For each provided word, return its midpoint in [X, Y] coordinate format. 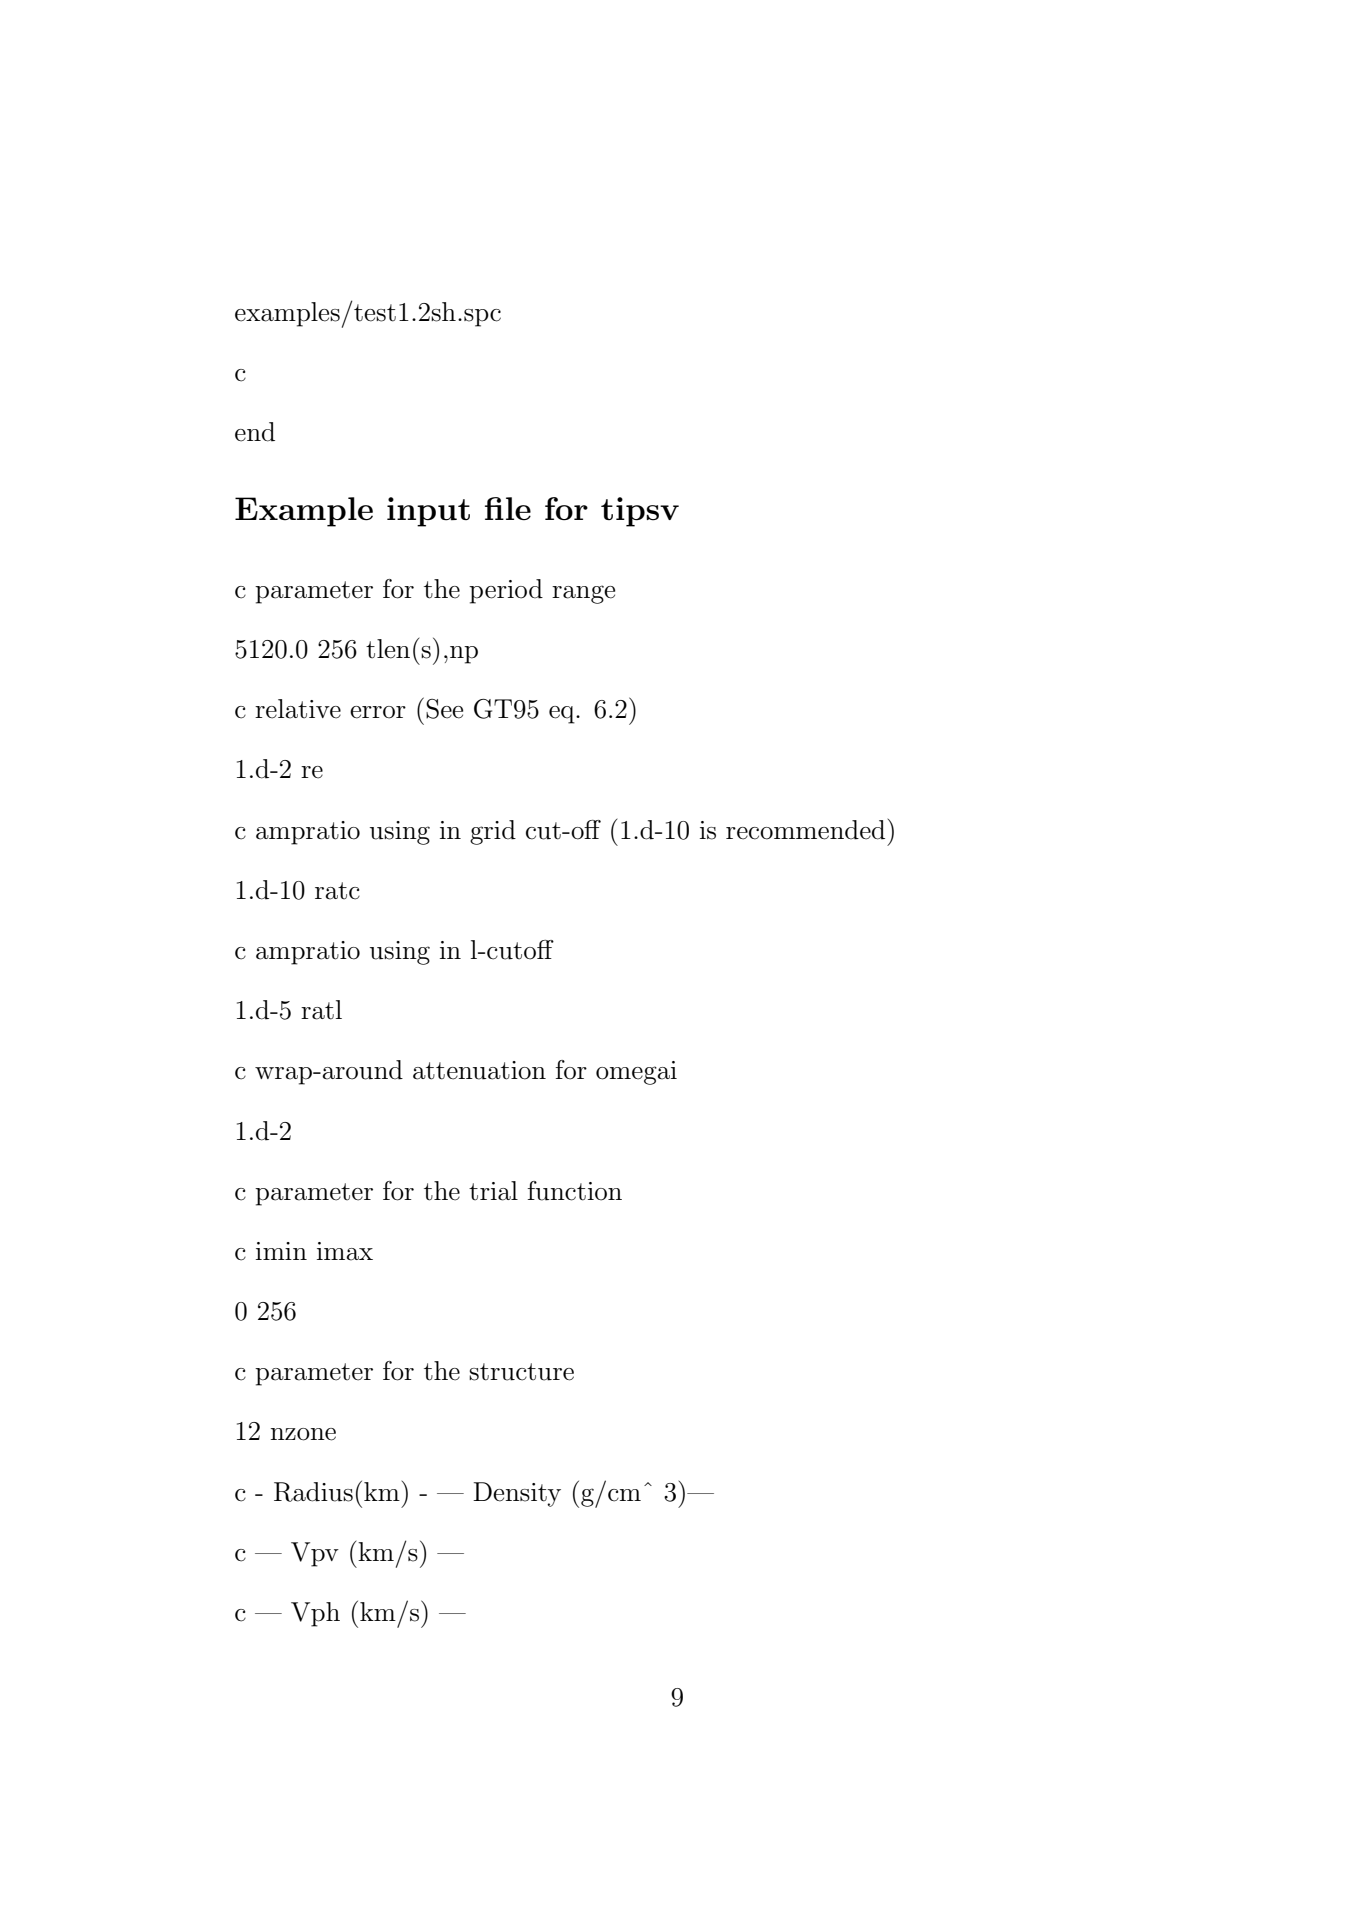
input [428, 512]
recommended [805, 830]
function [574, 1191]
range [583, 594]
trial [493, 1191]
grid [493, 832]
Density [517, 1494]
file [508, 508]
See [444, 709]
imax [345, 1251]
